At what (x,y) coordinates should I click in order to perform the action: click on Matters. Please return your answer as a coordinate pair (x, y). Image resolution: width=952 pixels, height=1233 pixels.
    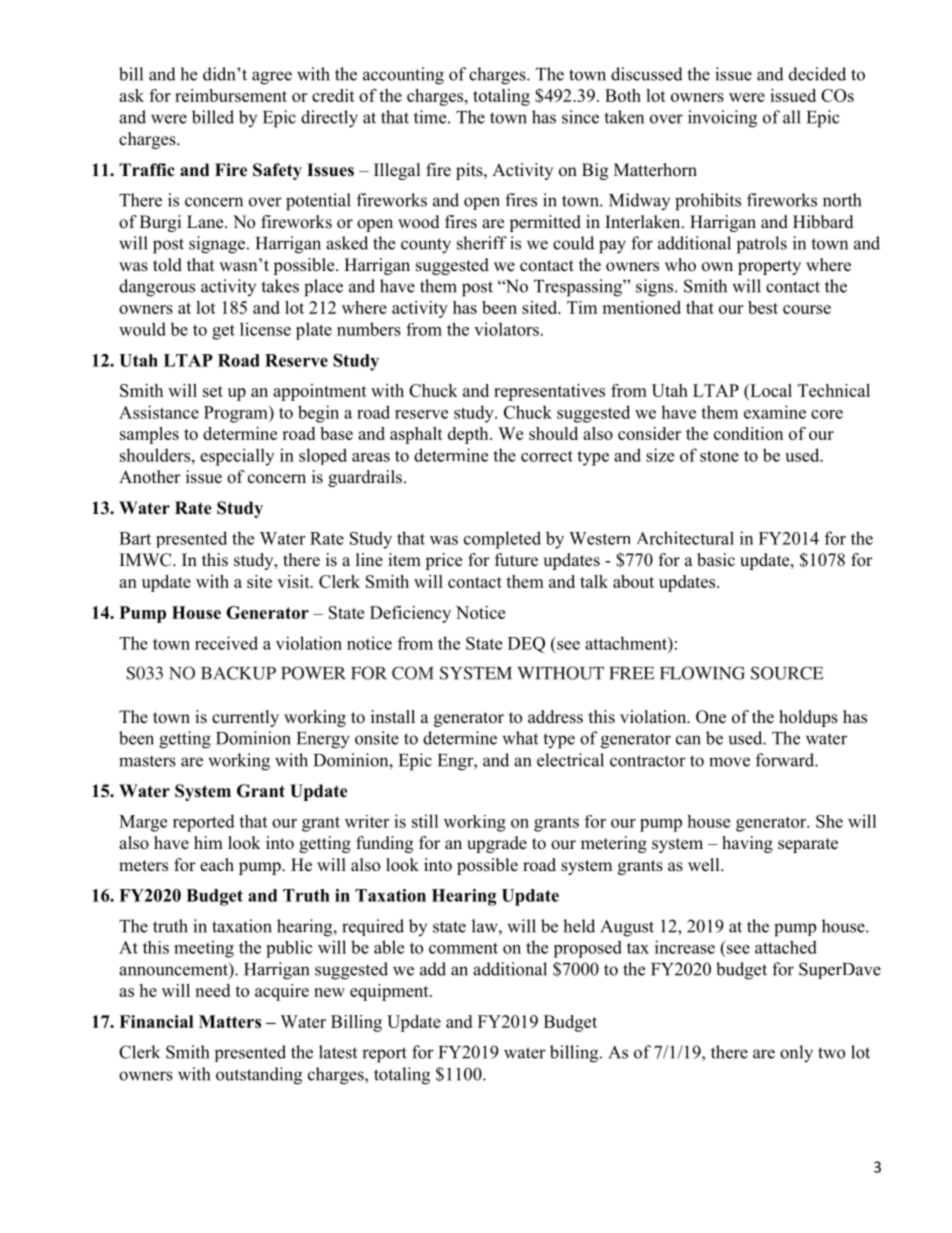
    Looking at the image, I should click on (230, 1021).
